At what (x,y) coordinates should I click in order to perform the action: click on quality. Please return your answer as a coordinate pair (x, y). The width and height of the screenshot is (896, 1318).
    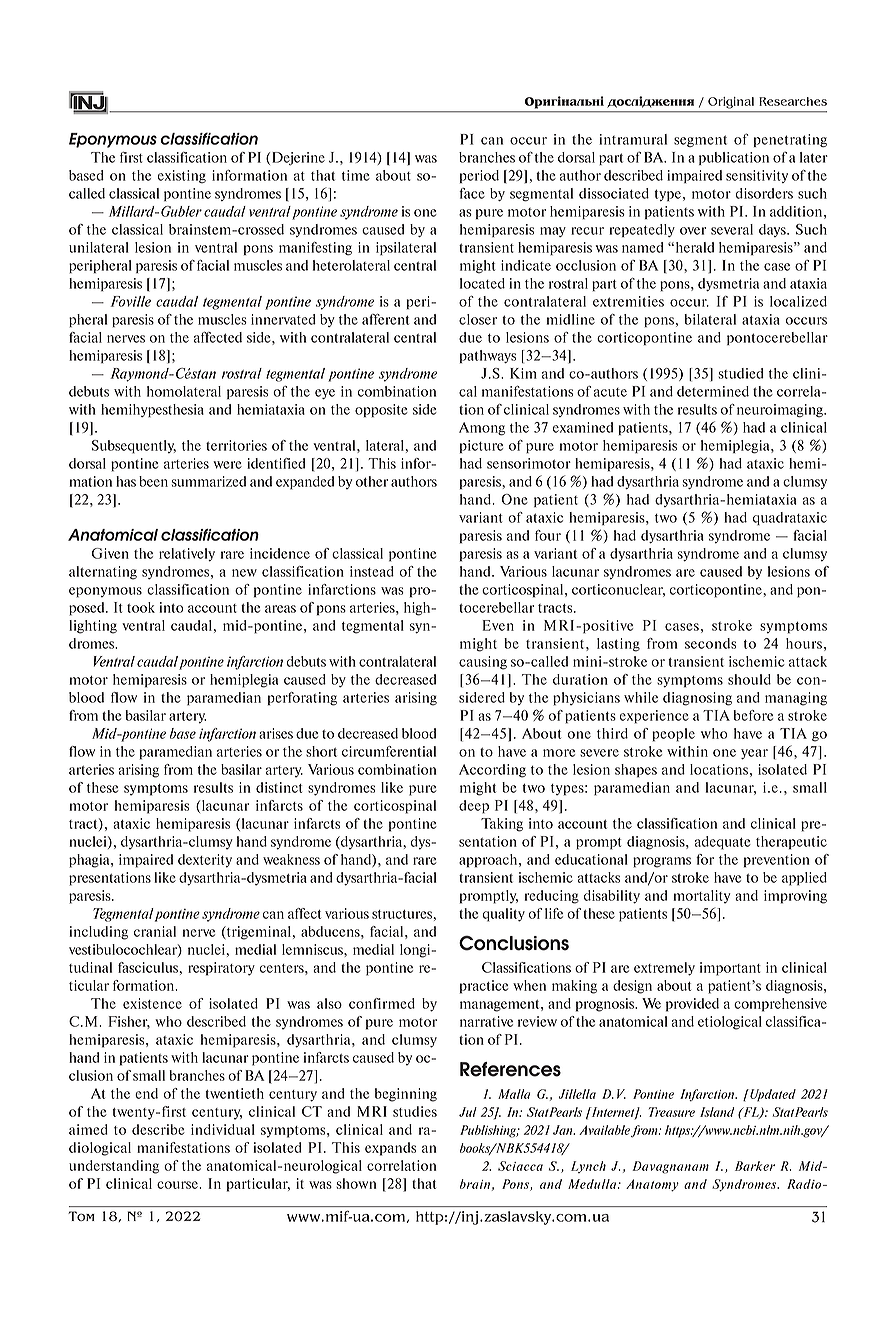
    Looking at the image, I should click on (503, 915).
